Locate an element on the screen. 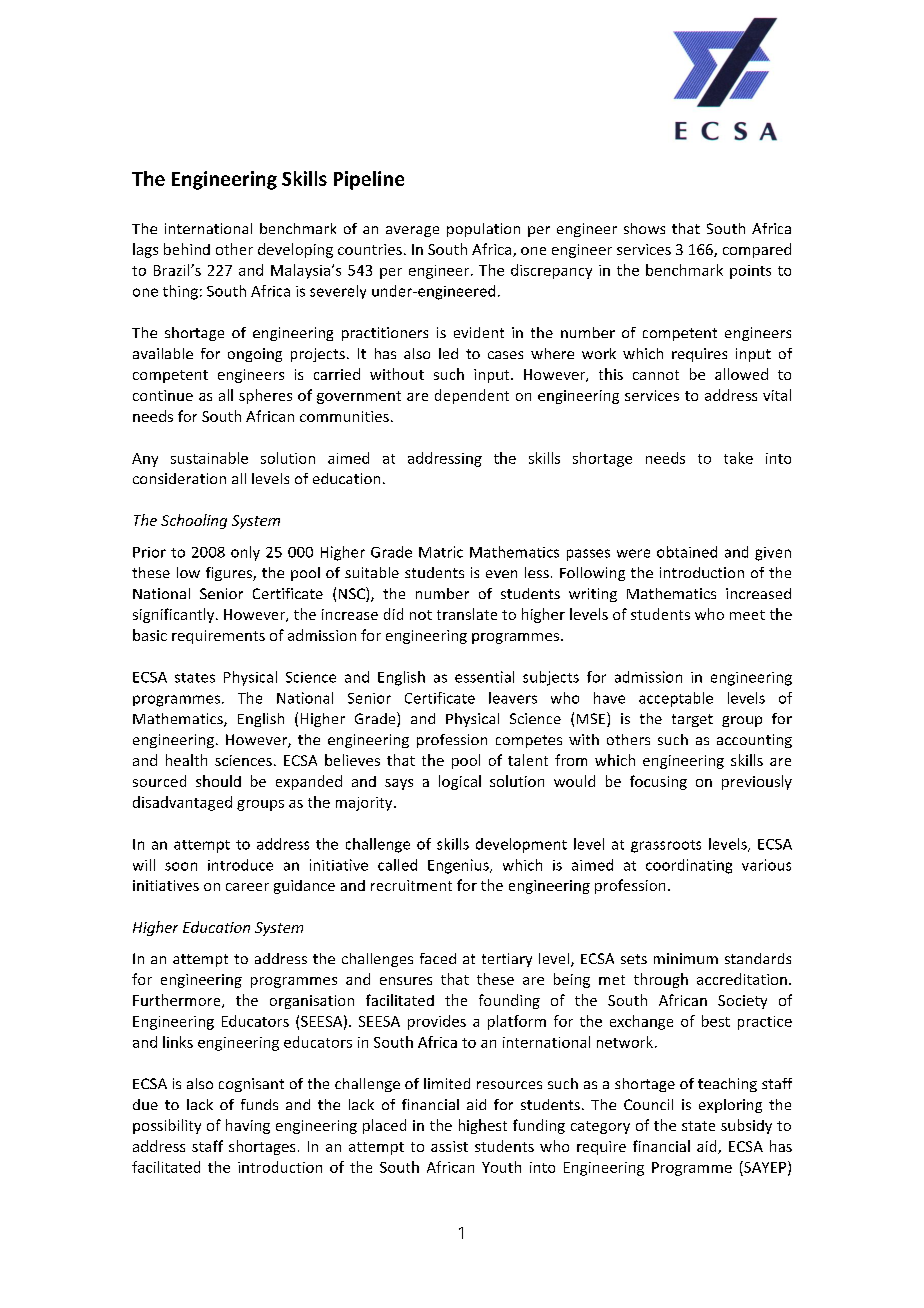 The image size is (924, 1308). obtained is located at coordinates (687, 552).
